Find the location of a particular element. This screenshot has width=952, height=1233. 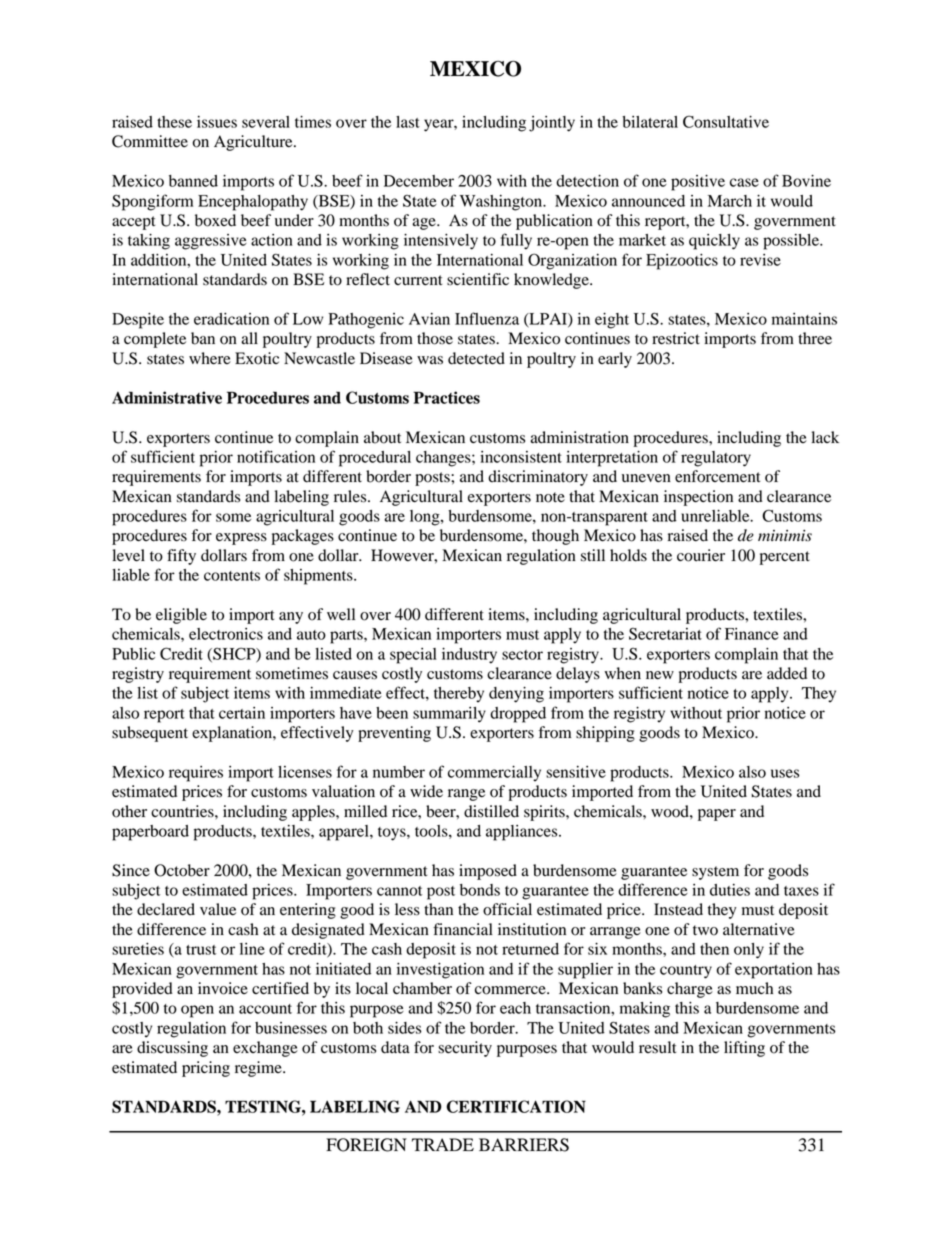

case is located at coordinates (744, 182).
